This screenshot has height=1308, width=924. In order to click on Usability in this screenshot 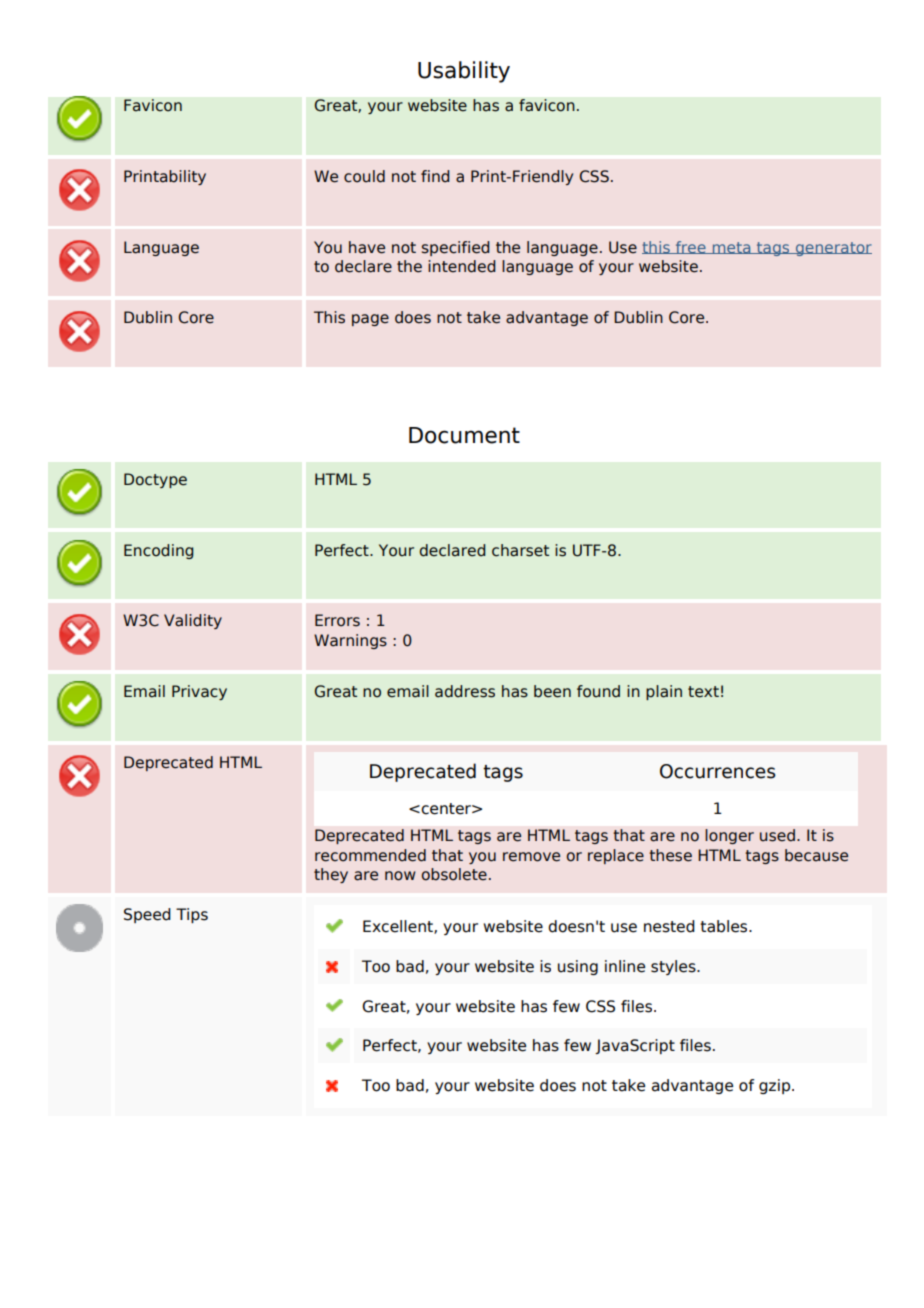, I will do `click(464, 72)`.
